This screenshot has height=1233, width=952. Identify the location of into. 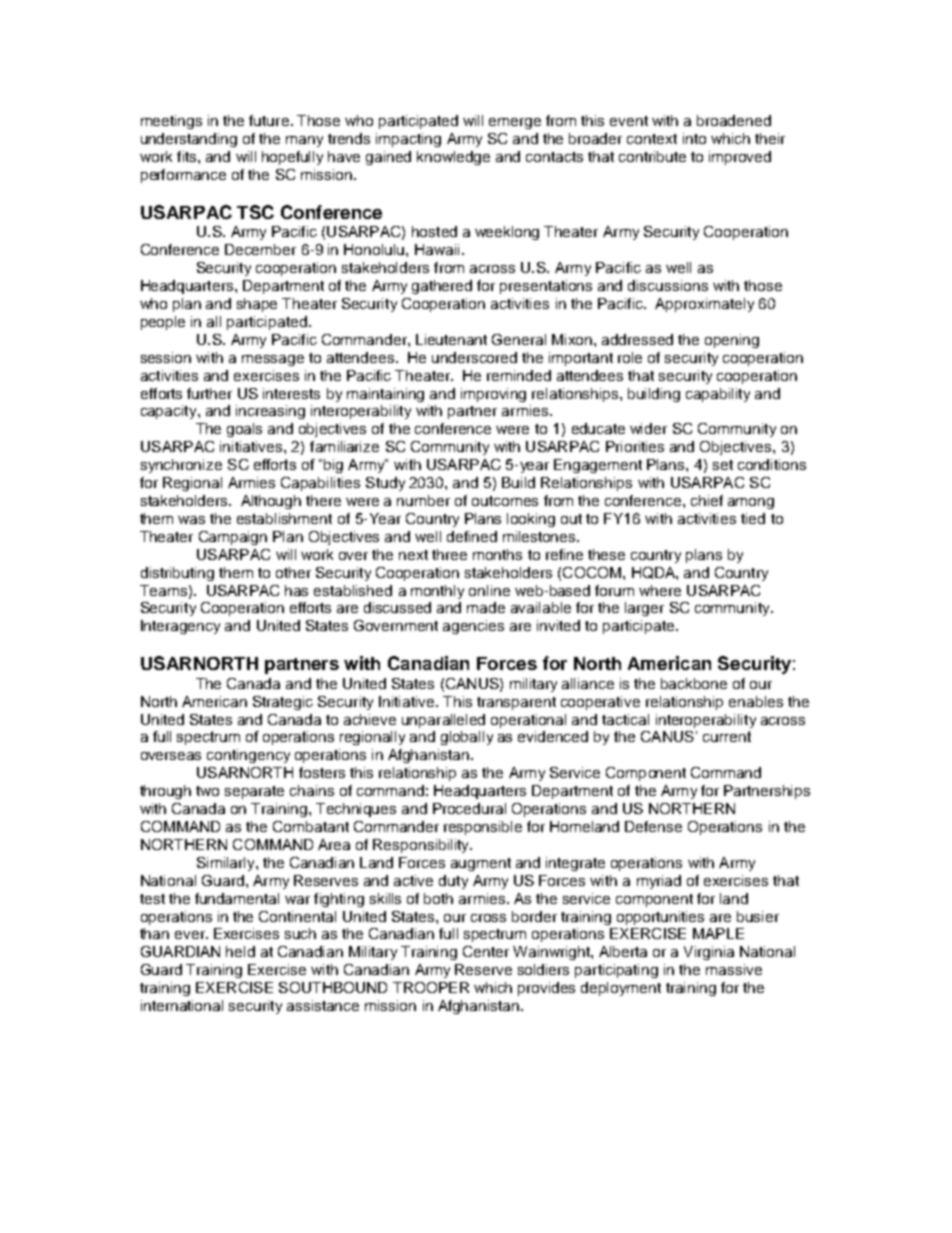
(694, 138).
